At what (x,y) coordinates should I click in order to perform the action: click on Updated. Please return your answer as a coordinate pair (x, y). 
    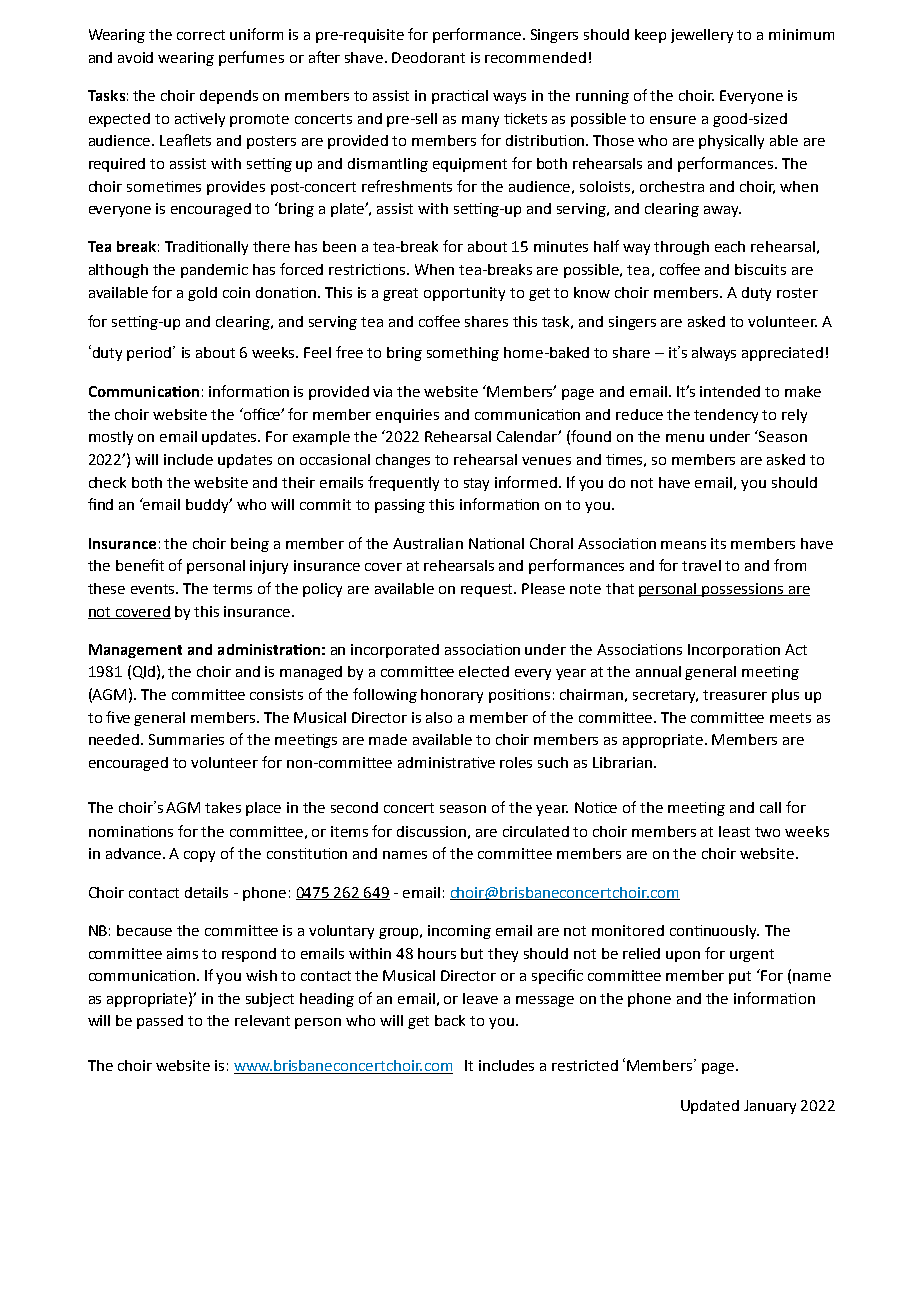
    Looking at the image, I should click on (710, 1107).
